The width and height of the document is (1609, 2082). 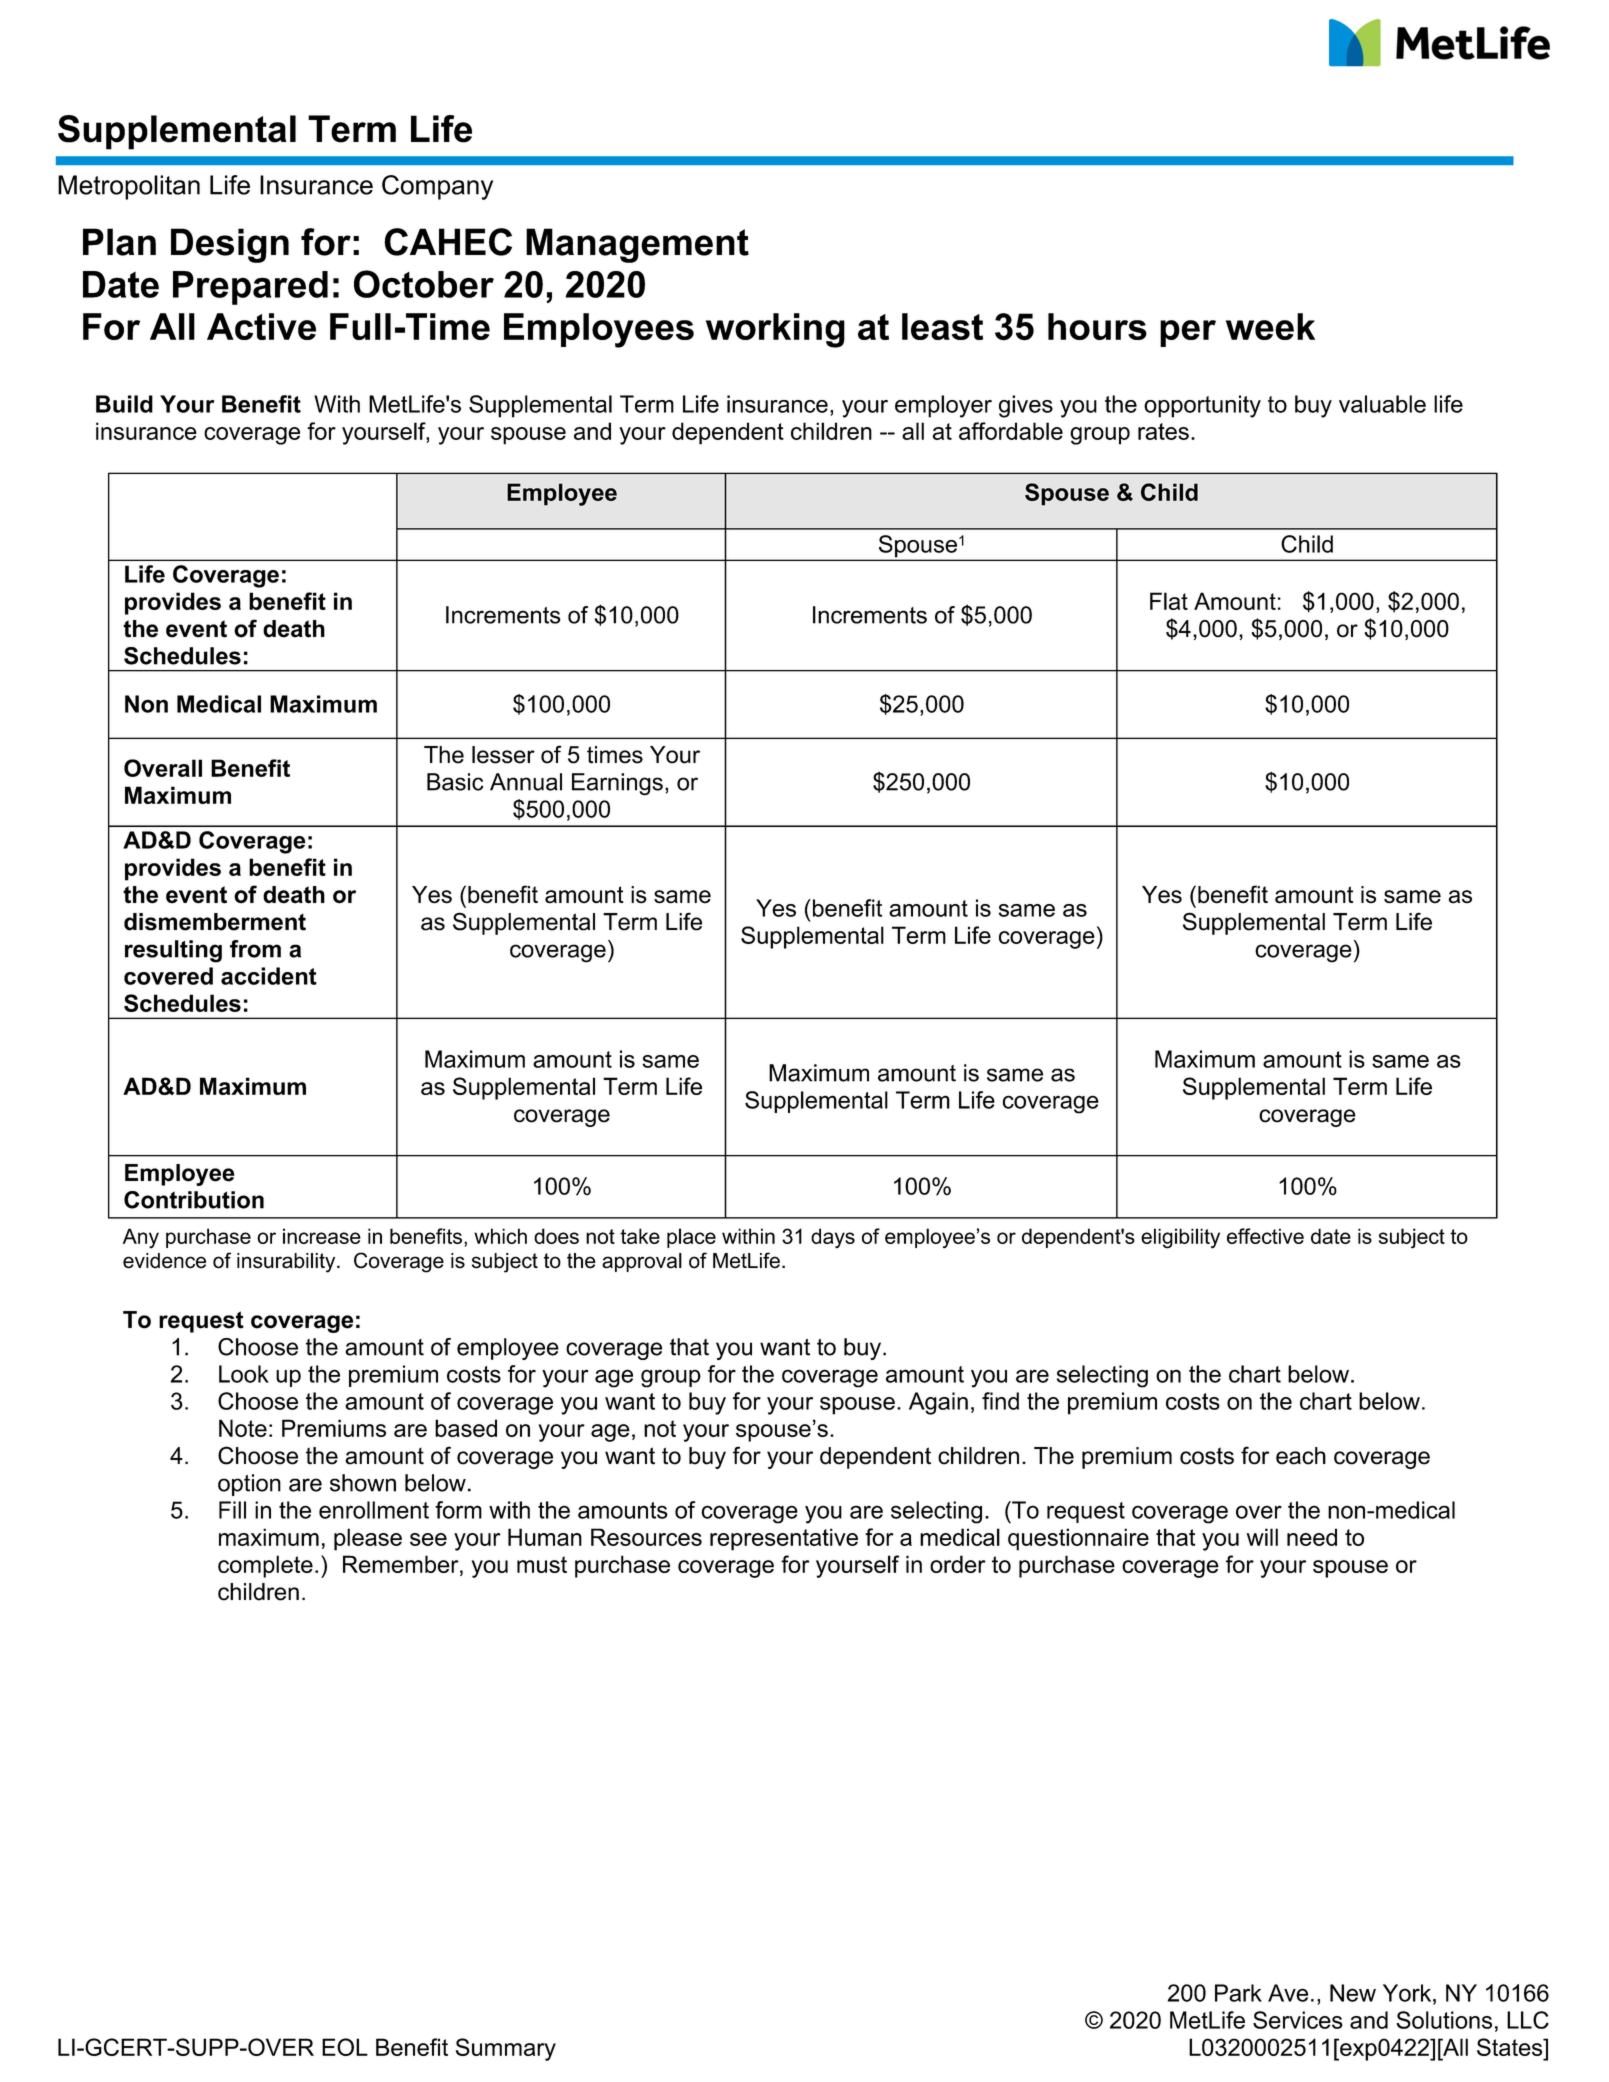 I want to click on Contribution, so click(x=194, y=1200).
